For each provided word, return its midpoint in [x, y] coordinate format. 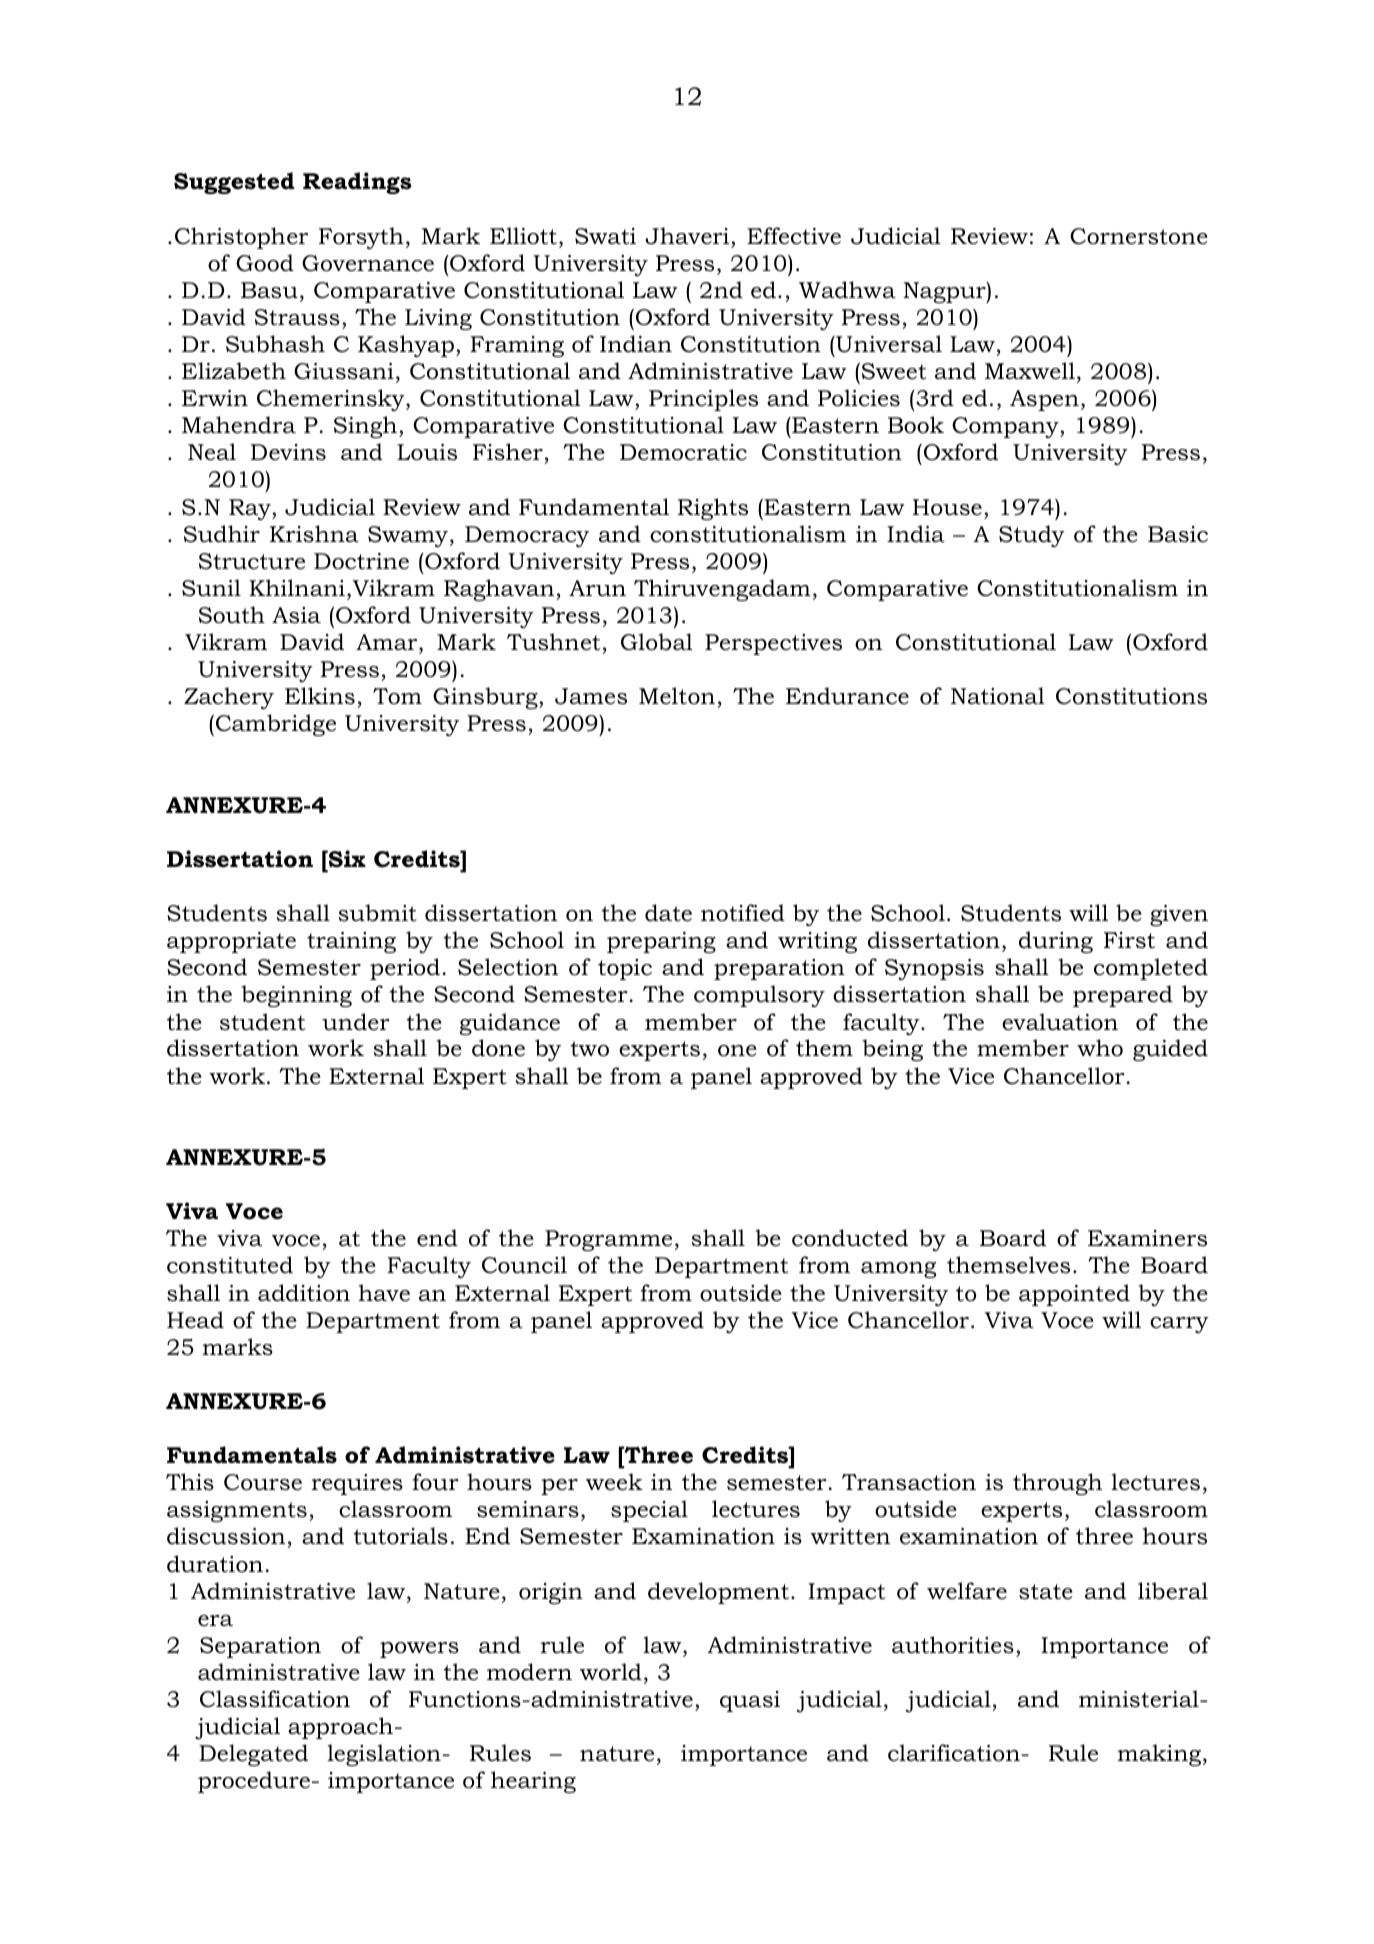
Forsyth [361, 238]
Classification [275, 1699]
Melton [677, 696]
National [998, 696]
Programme [608, 1240]
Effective [794, 236]
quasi [750, 1701]
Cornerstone [1139, 236]
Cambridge [276, 725]
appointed [1074, 1295]
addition [304, 1293]
